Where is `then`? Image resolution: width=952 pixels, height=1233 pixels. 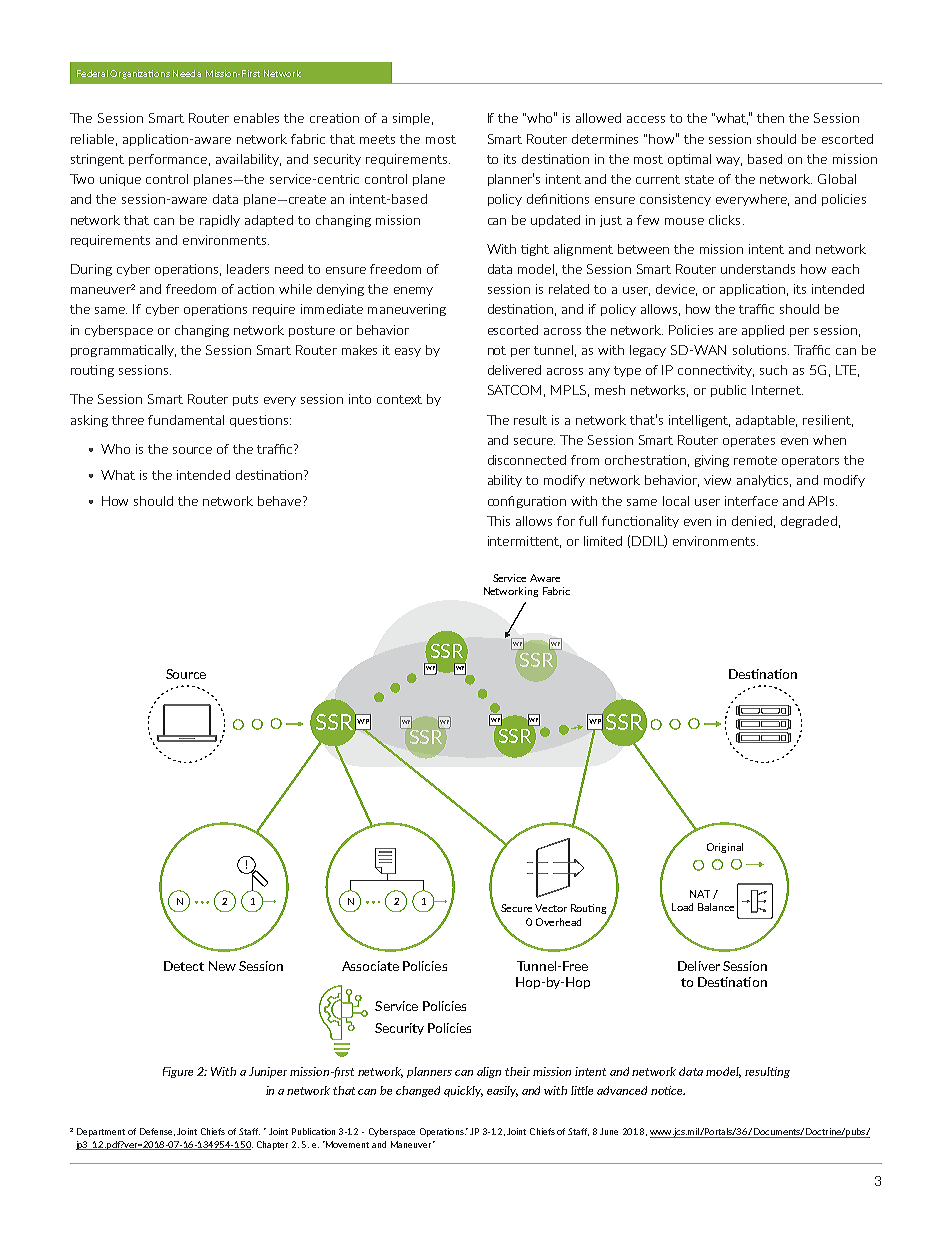
then is located at coordinates (770, 118).
